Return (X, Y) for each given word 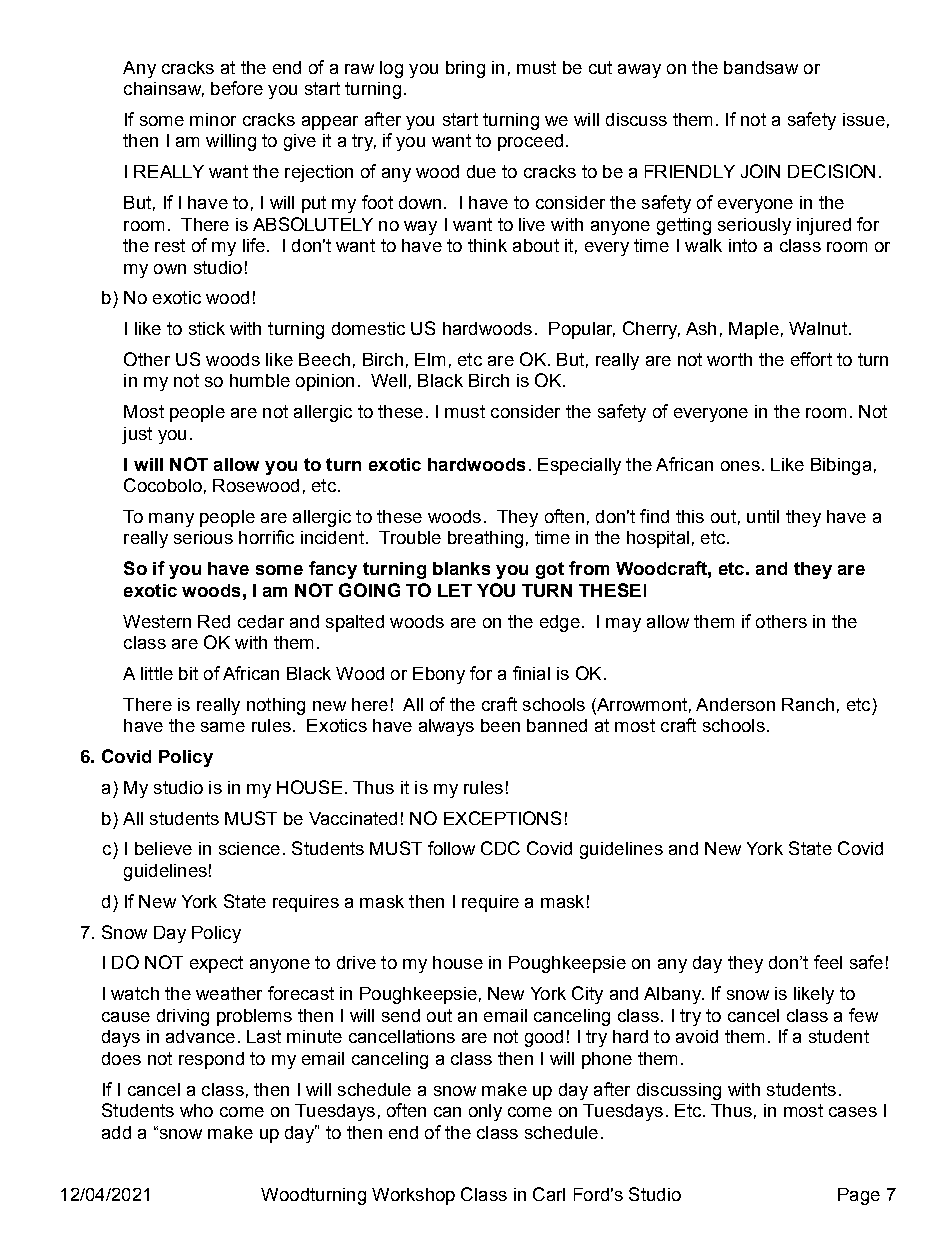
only (485, 1112)
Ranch (808, 704)
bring (465, 69)
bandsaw (761, 67)
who (196, 1110)
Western (157, 621)
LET (455, 590)
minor (213, 119)
